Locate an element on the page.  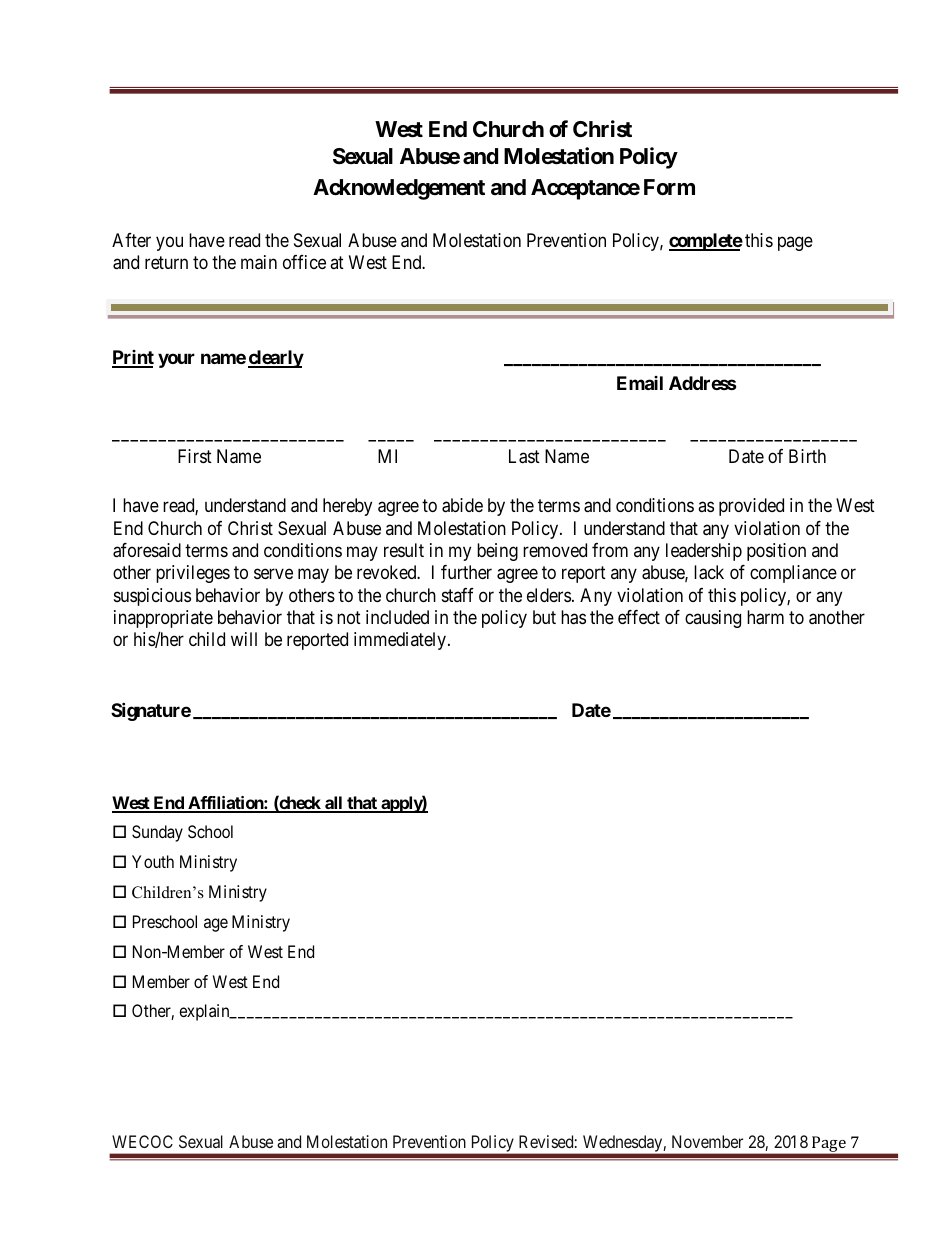
harm is located at coordinates (765, 617).
